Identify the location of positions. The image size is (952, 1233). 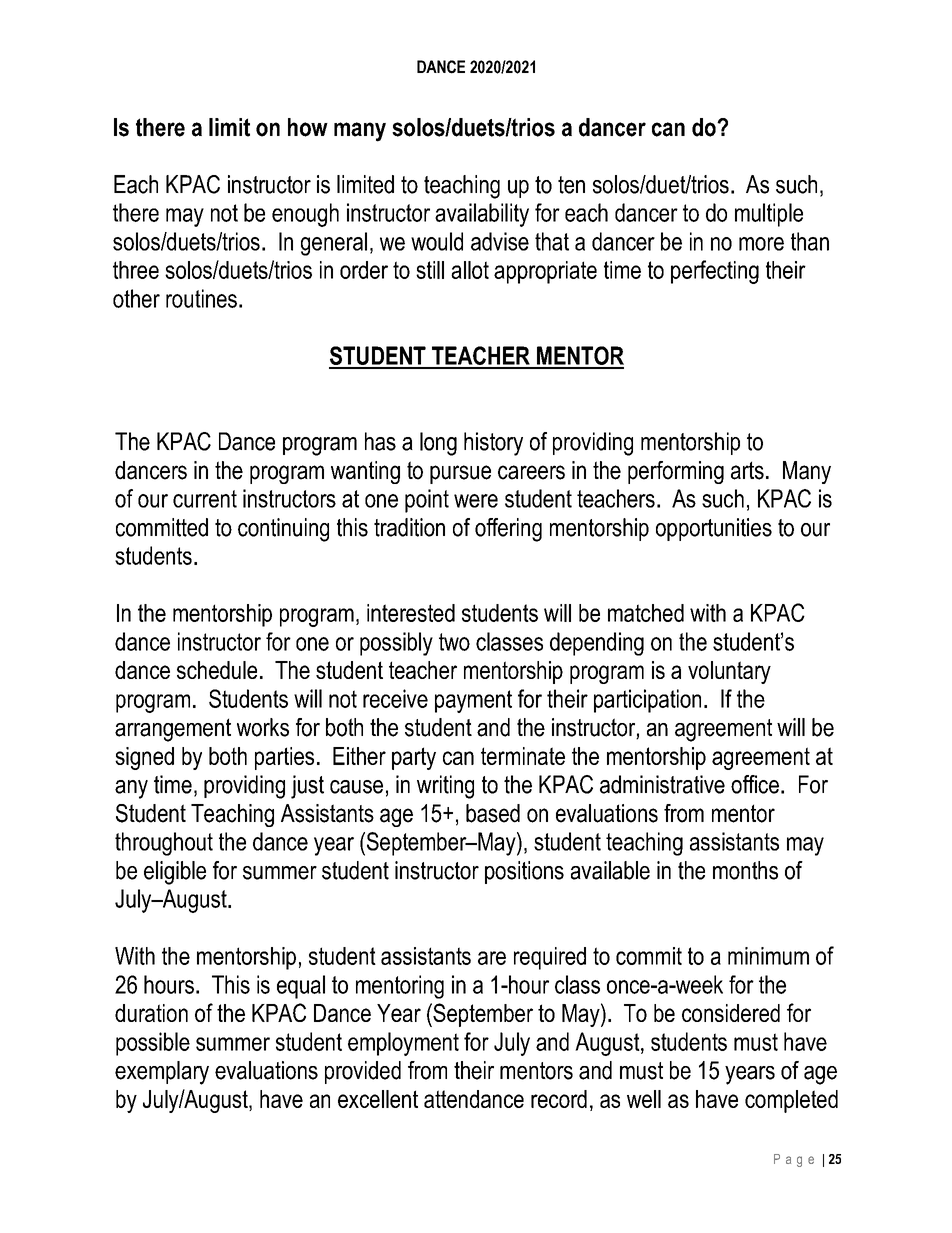
(524, 872).
